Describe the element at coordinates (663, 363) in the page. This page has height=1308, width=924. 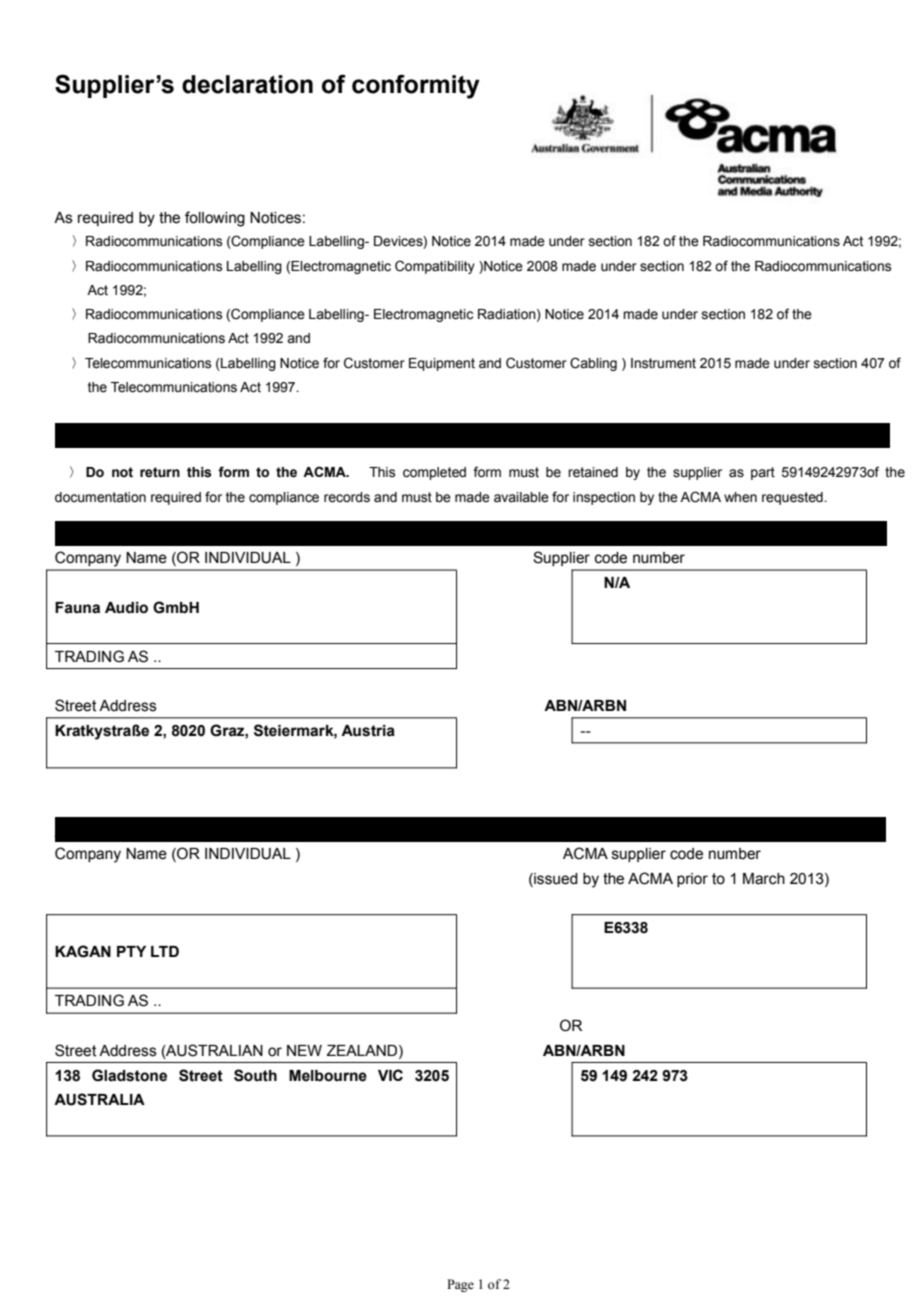
I see `Instrument` at that location.
